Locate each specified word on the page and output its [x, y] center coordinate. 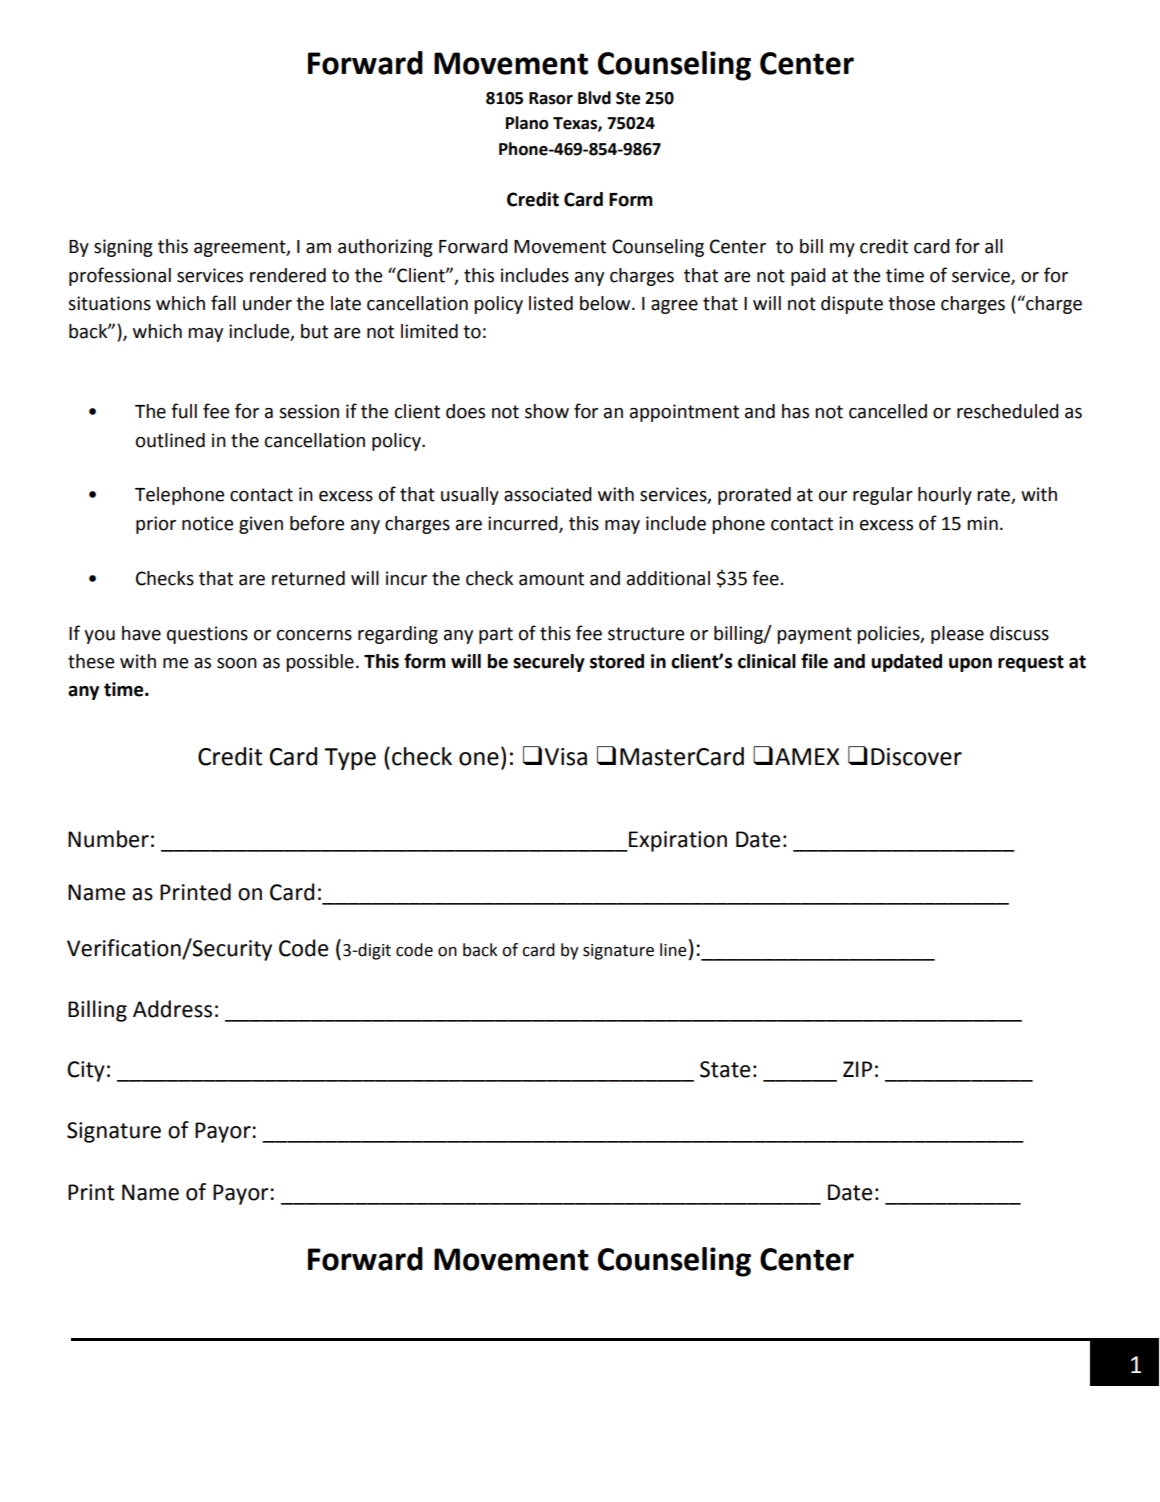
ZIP [857, 1069]
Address [172, 1009]
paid [808, 277]
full [184, 411]
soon [237, 663]
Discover [916, 757]
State [725, 1069]
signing [123, 248]
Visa [566, 757]
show [547, 411]
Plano [527, 123]
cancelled [888, 411]
